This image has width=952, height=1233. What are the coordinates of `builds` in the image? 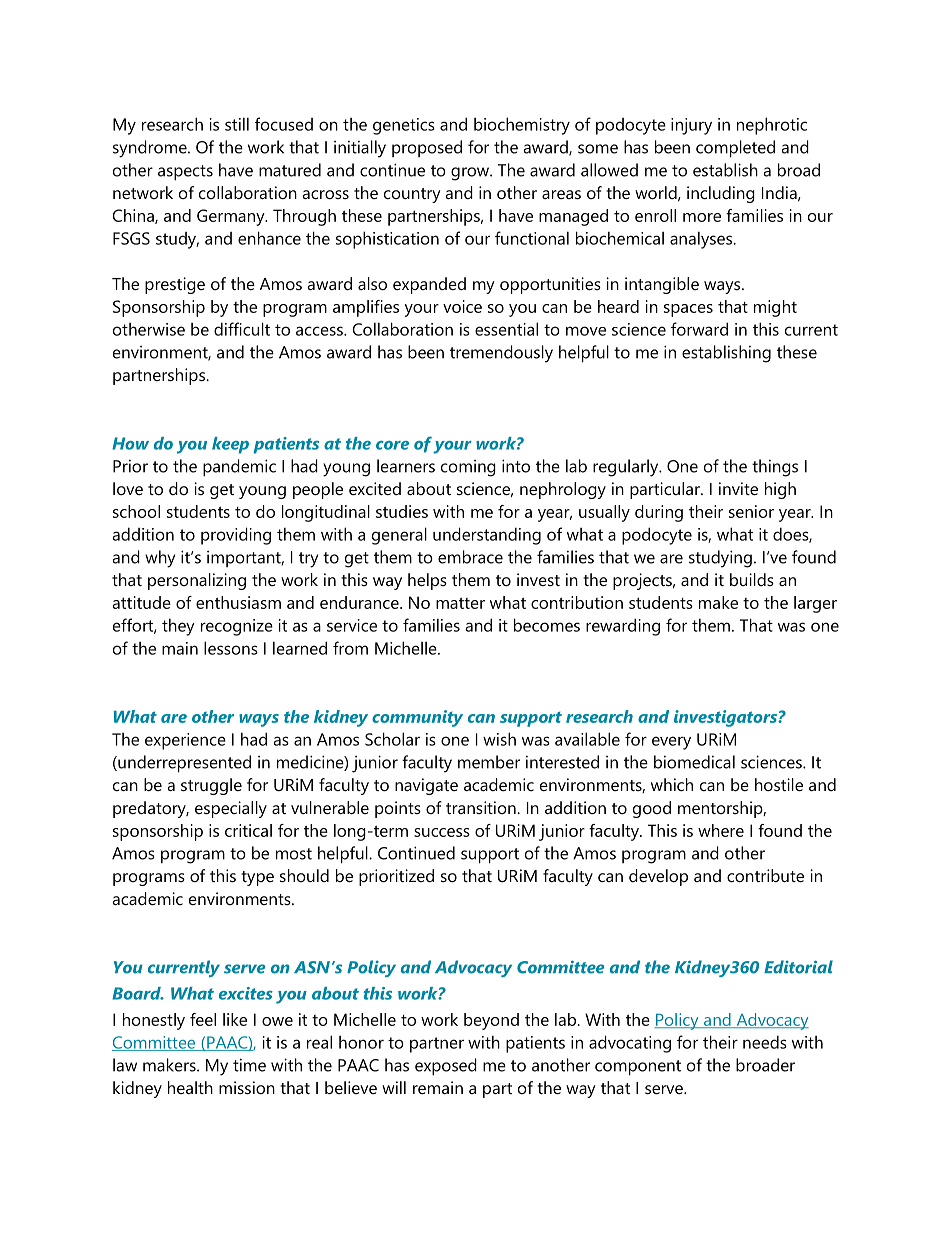 It's located at (752, 579).
